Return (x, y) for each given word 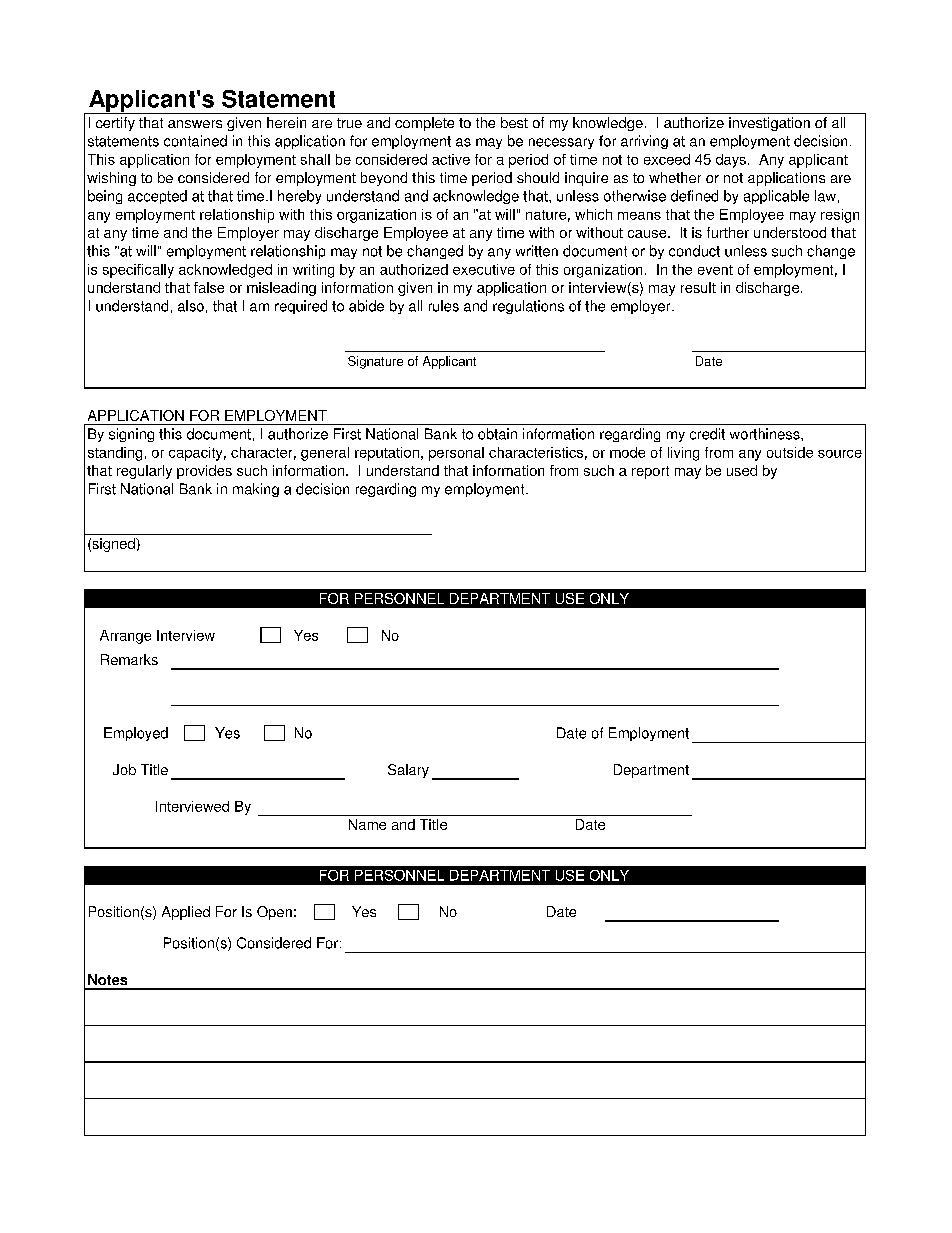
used (742, 470)
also (191, 306)
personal (456, 454)
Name (367, 824)
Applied (186, 913)
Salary (408, 771)
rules (444, 306)
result (698, 287)
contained (195, 141)
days (731, 161)
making (256, 490)
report (650, 472)
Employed (136, 734)
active (451, 159)
